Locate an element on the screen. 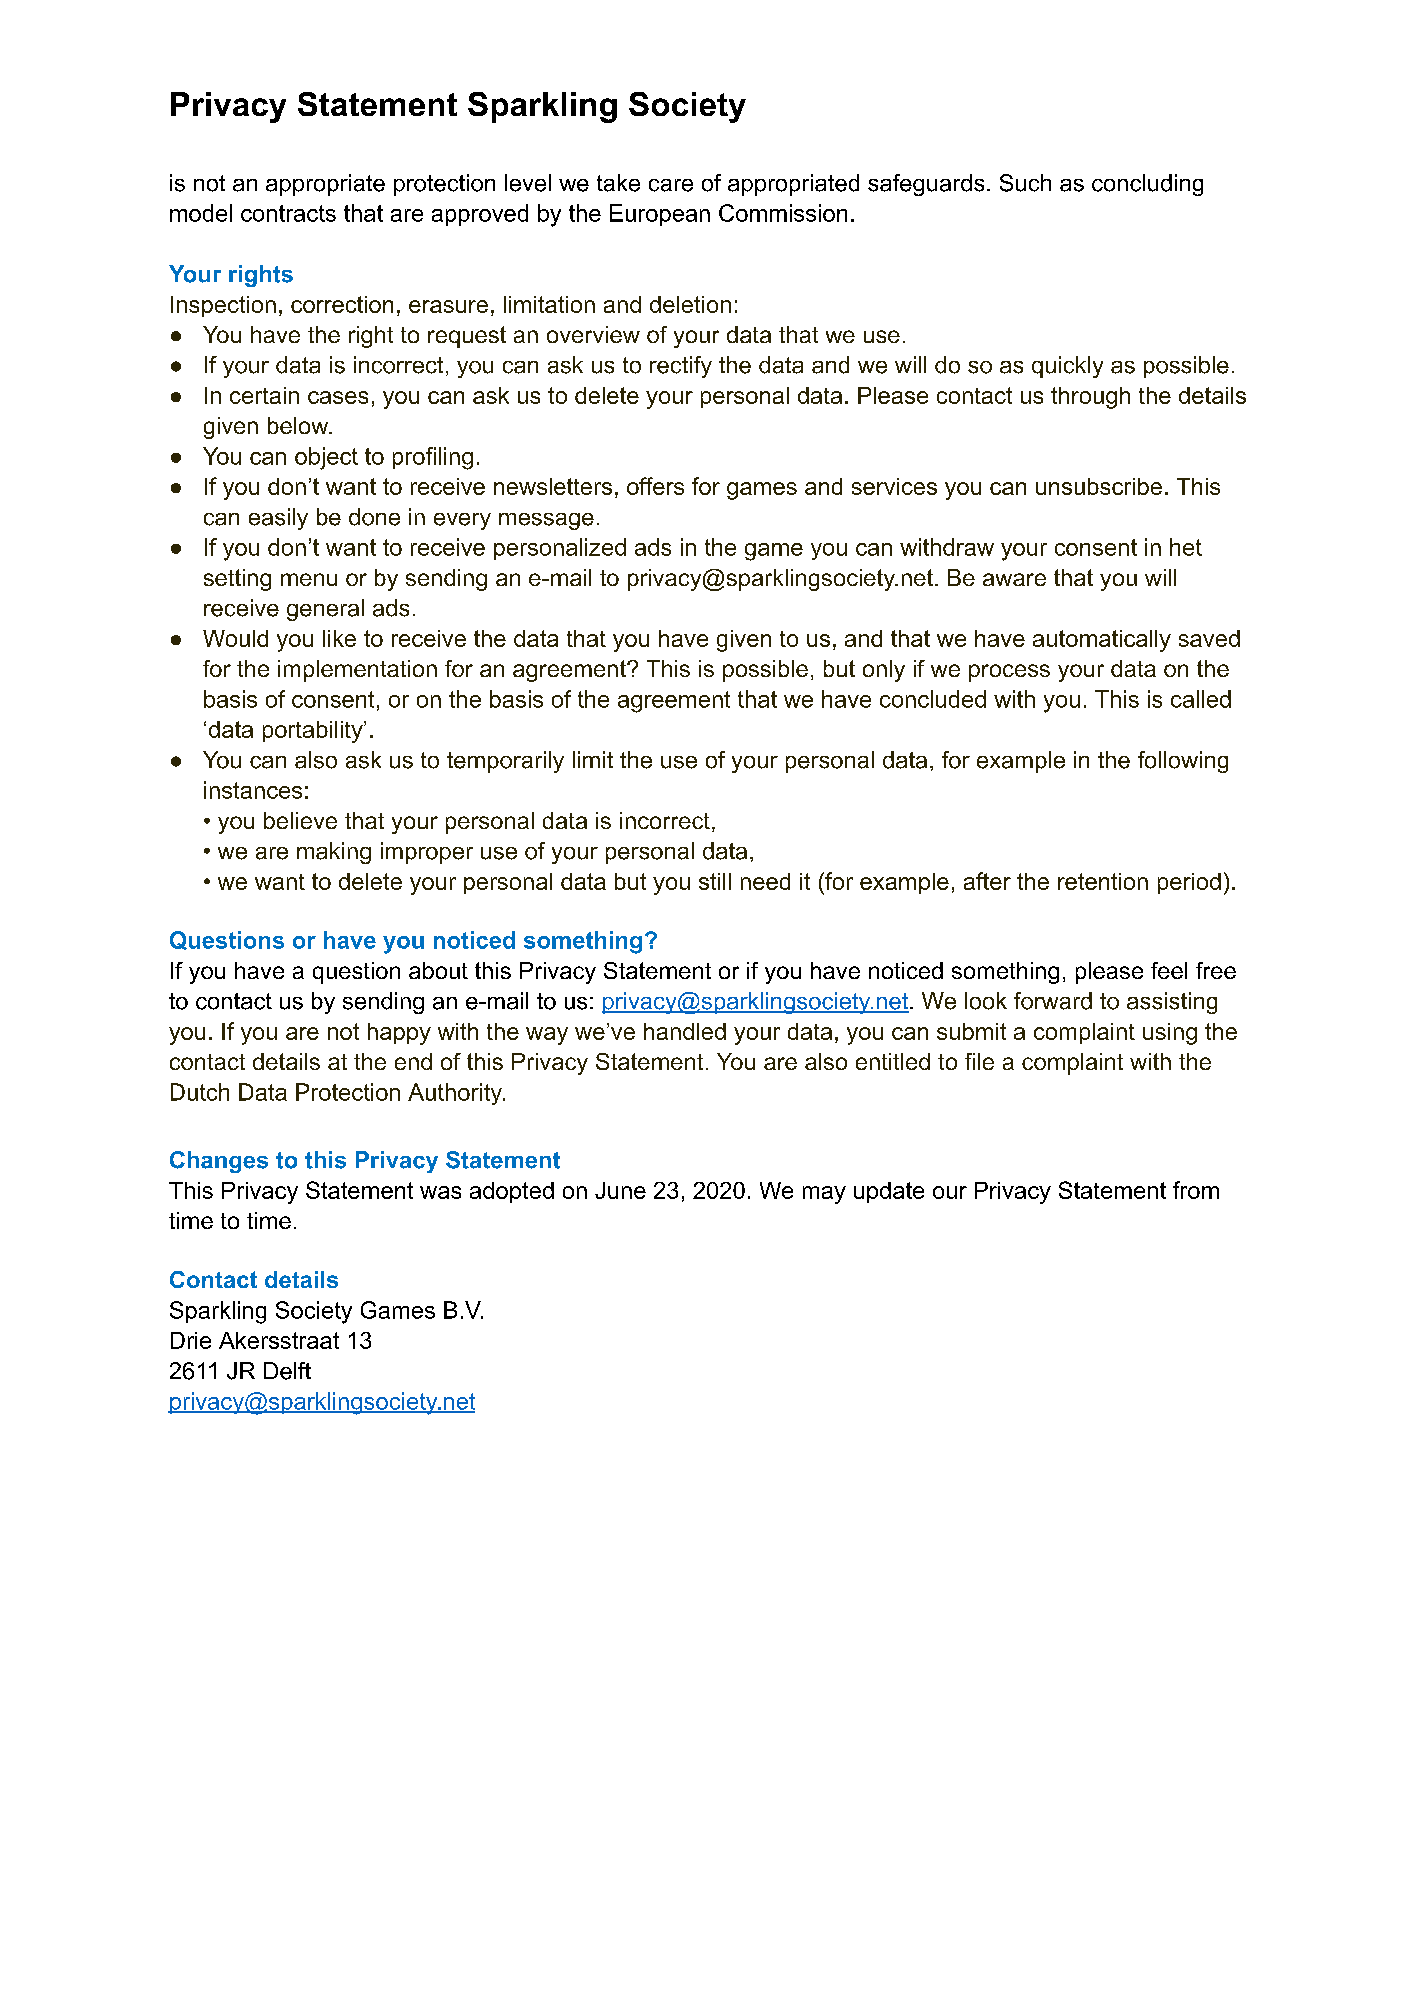 The image size is (1418, 2006). easily is located at coordinates (278, 519).
